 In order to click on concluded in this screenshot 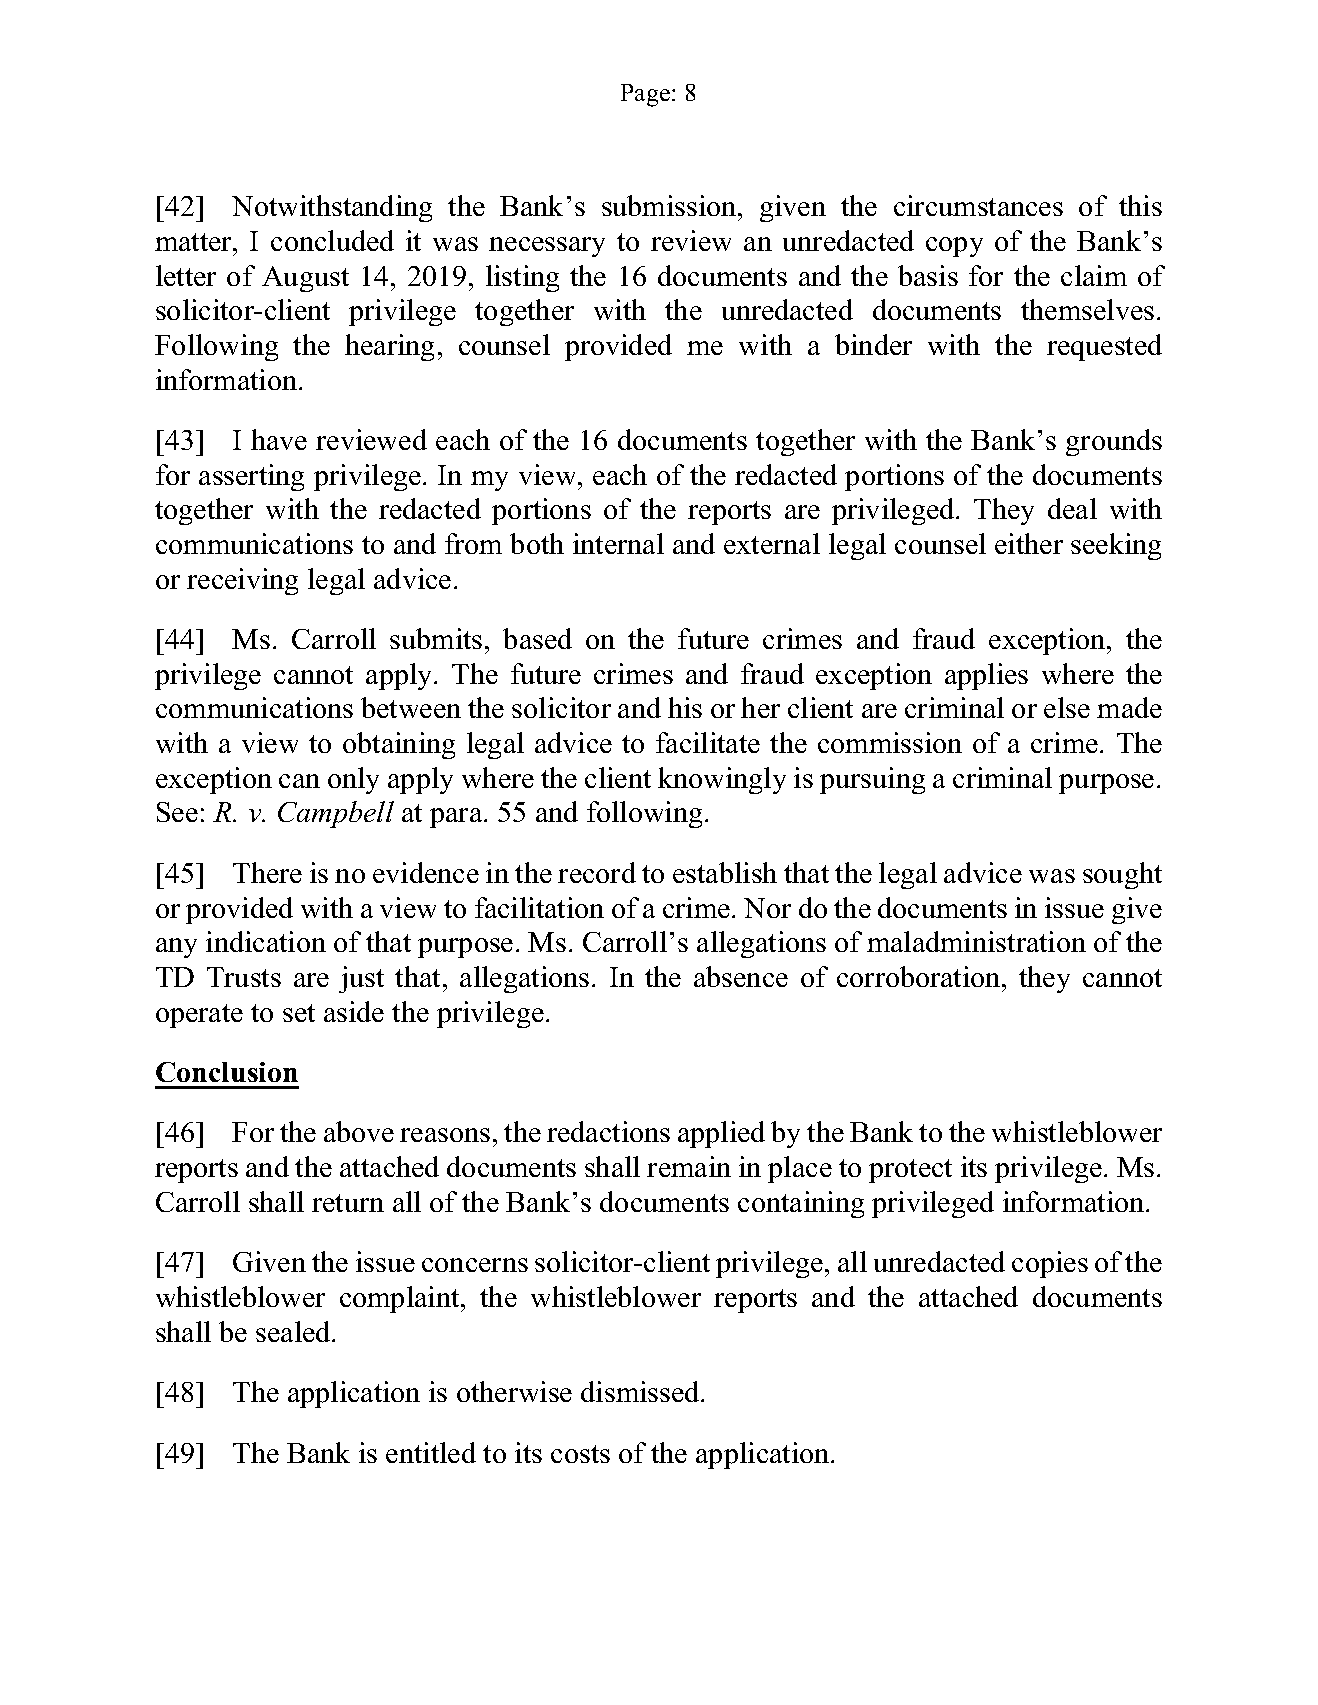, I will do `click(332, 240)`.
